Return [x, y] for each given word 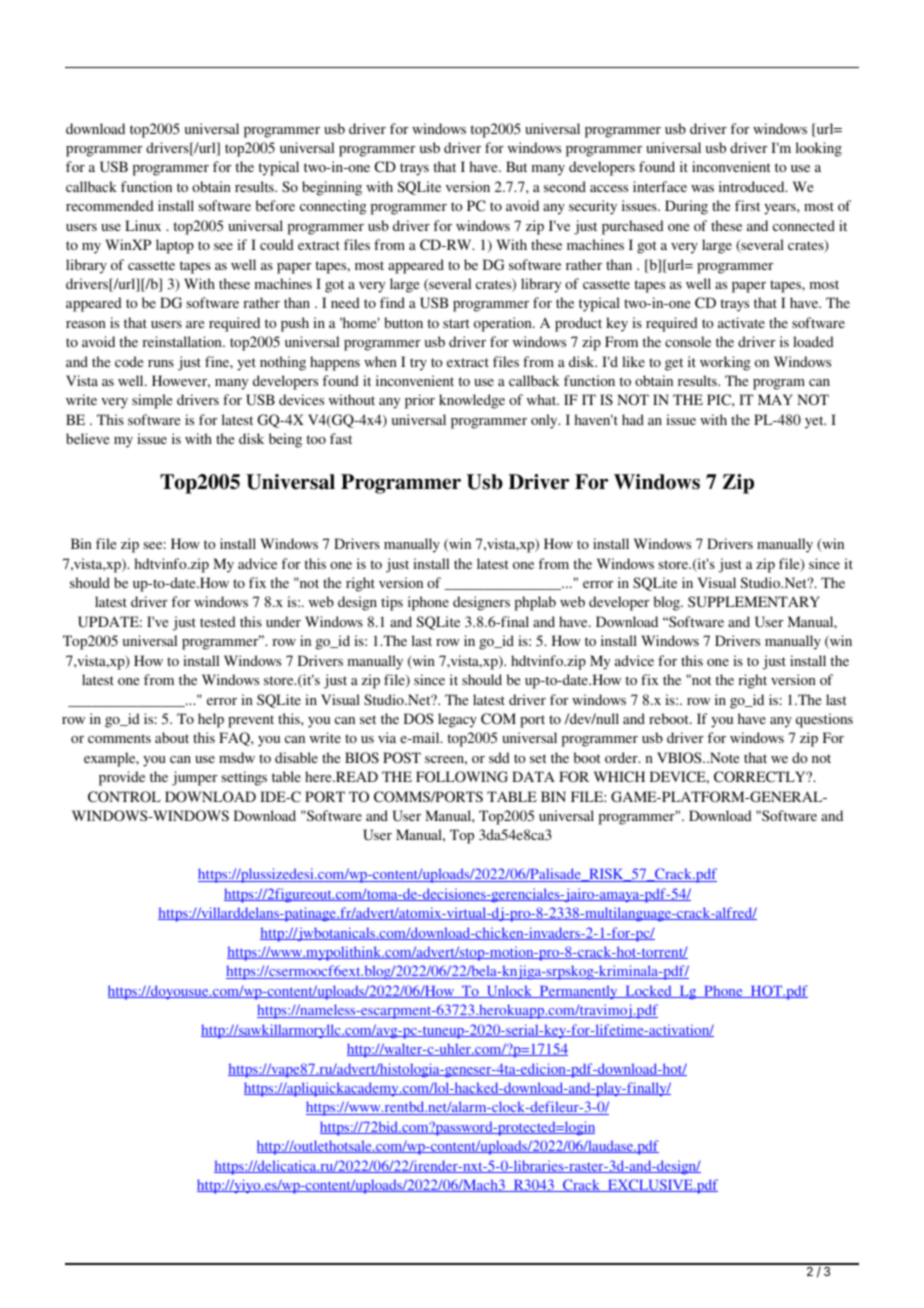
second [565, 186]
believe [87, 438]
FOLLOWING [462, 777]
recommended [110, 205]
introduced [753, 186]
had [633, 419]
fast [341, 438]
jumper [194, 778]
